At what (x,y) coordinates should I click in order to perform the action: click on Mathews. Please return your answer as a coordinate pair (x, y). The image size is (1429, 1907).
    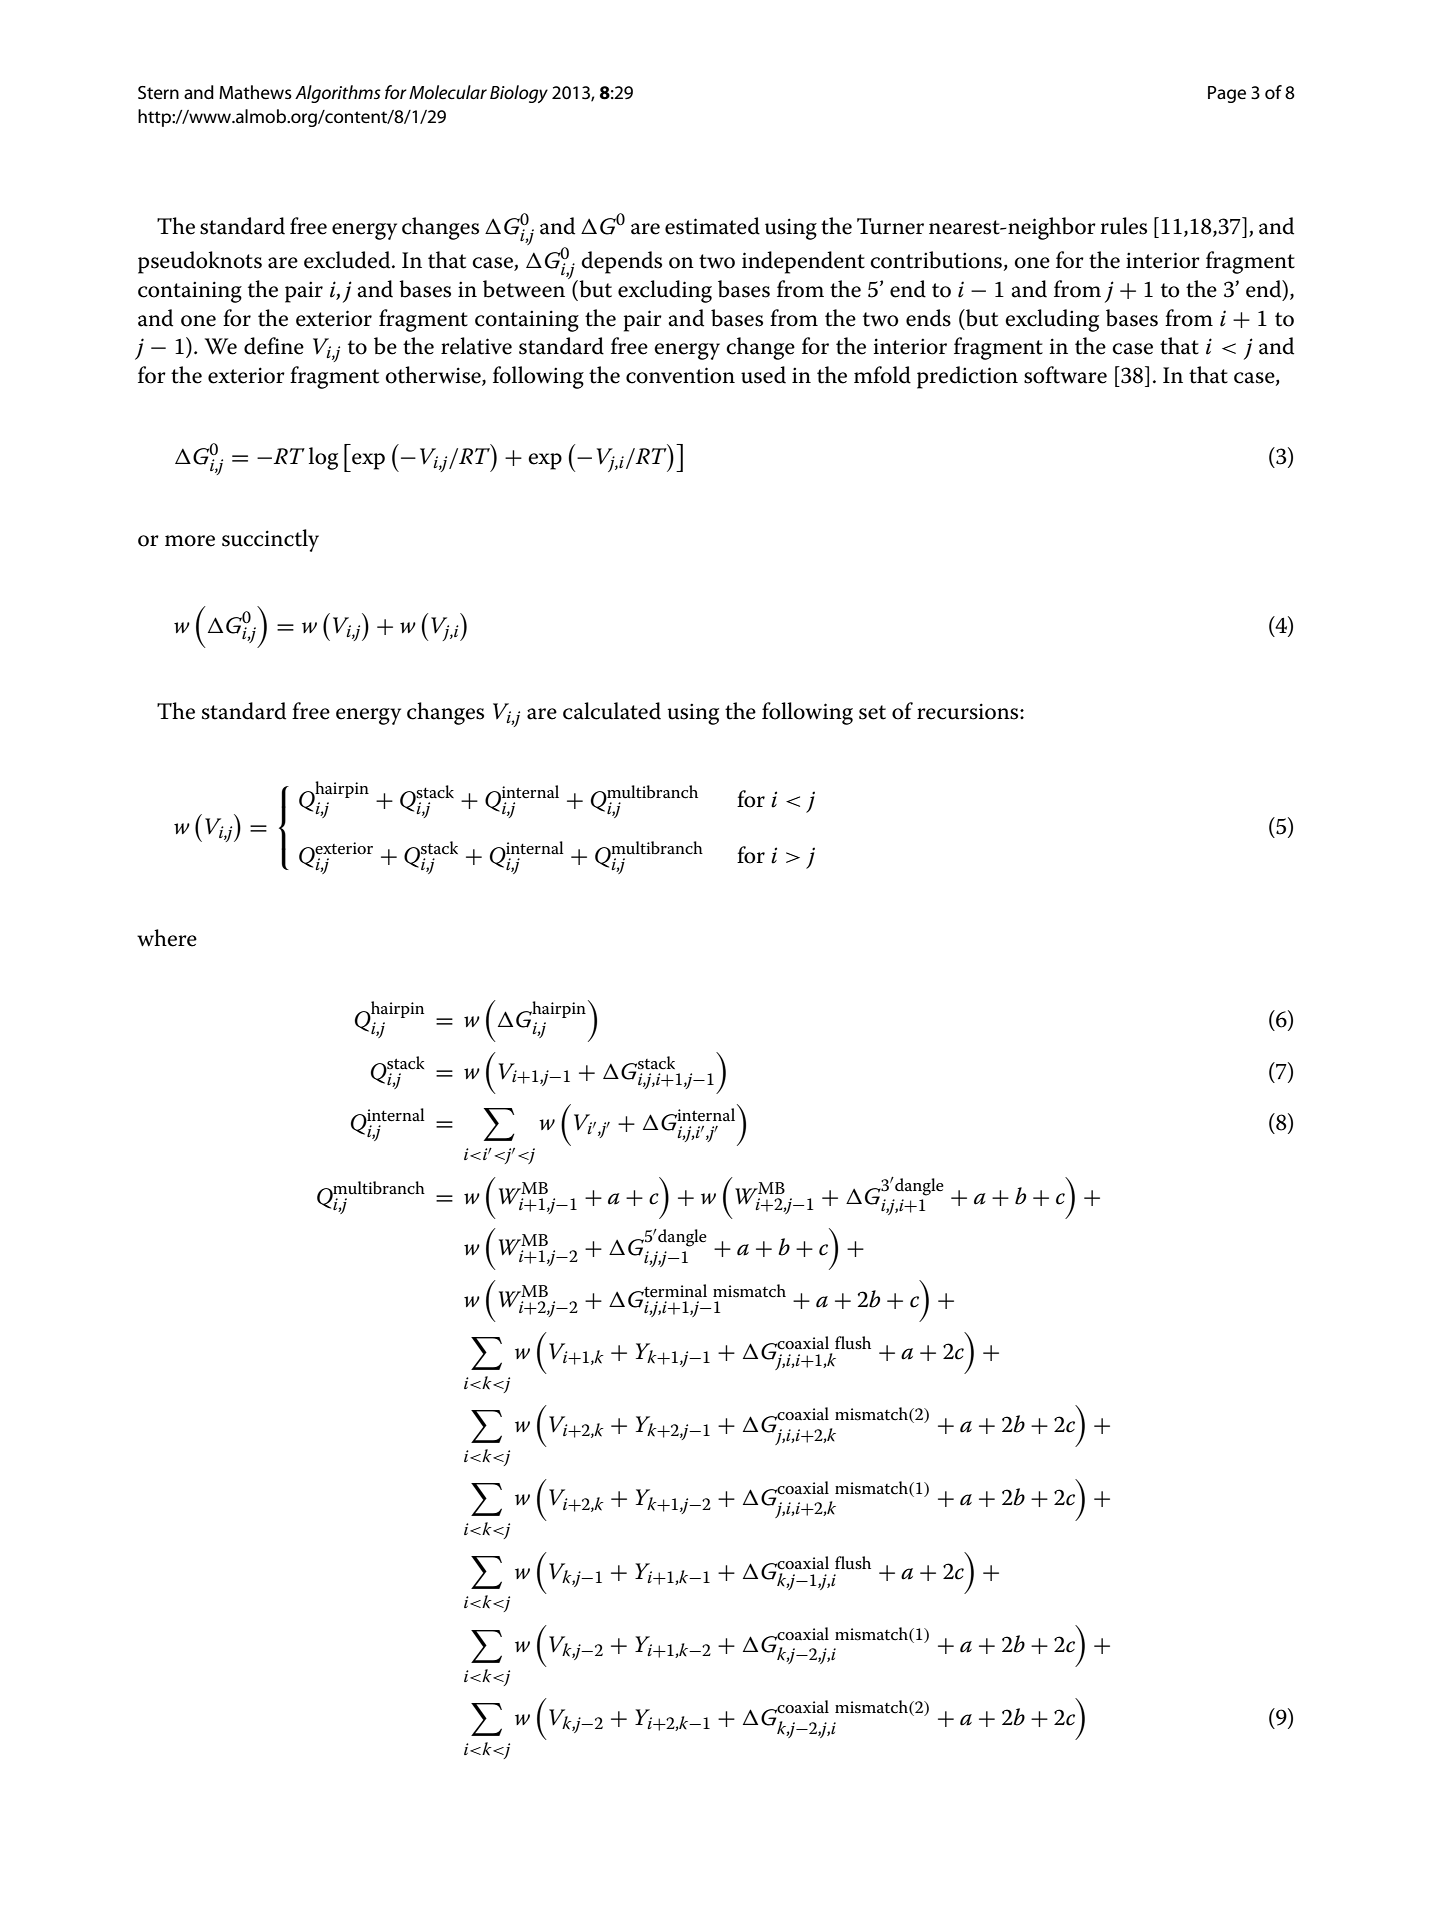
    Looking at the image, I should click on (255, 92).
